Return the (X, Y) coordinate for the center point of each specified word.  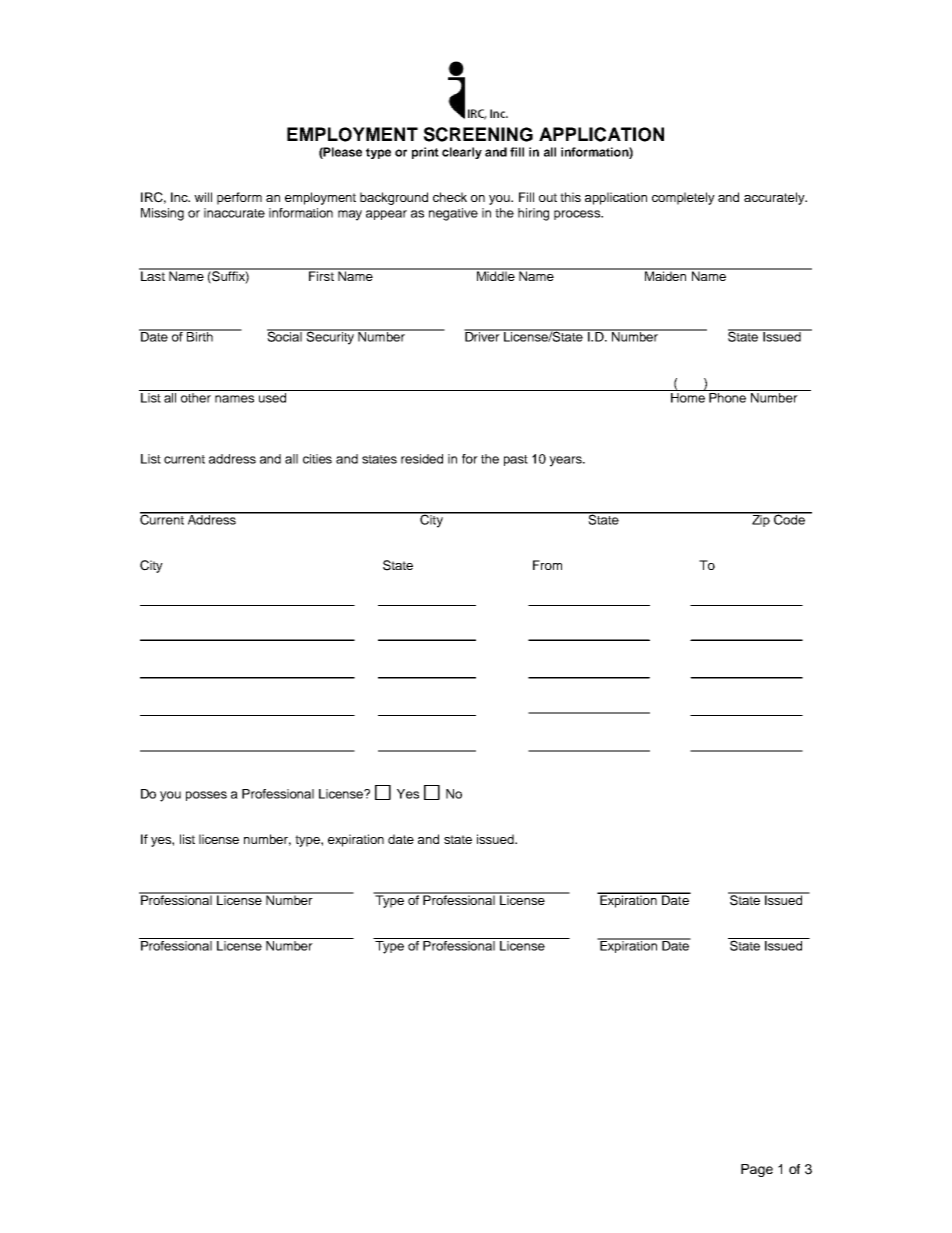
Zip (761, 519)
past (516, 460)
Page (757, 1170)
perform (239, 198)
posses (206, 796)
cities (317, 459)
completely (683, 198)
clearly (462, 153)
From (547, 565)
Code (789, 518)
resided (422, 459)
